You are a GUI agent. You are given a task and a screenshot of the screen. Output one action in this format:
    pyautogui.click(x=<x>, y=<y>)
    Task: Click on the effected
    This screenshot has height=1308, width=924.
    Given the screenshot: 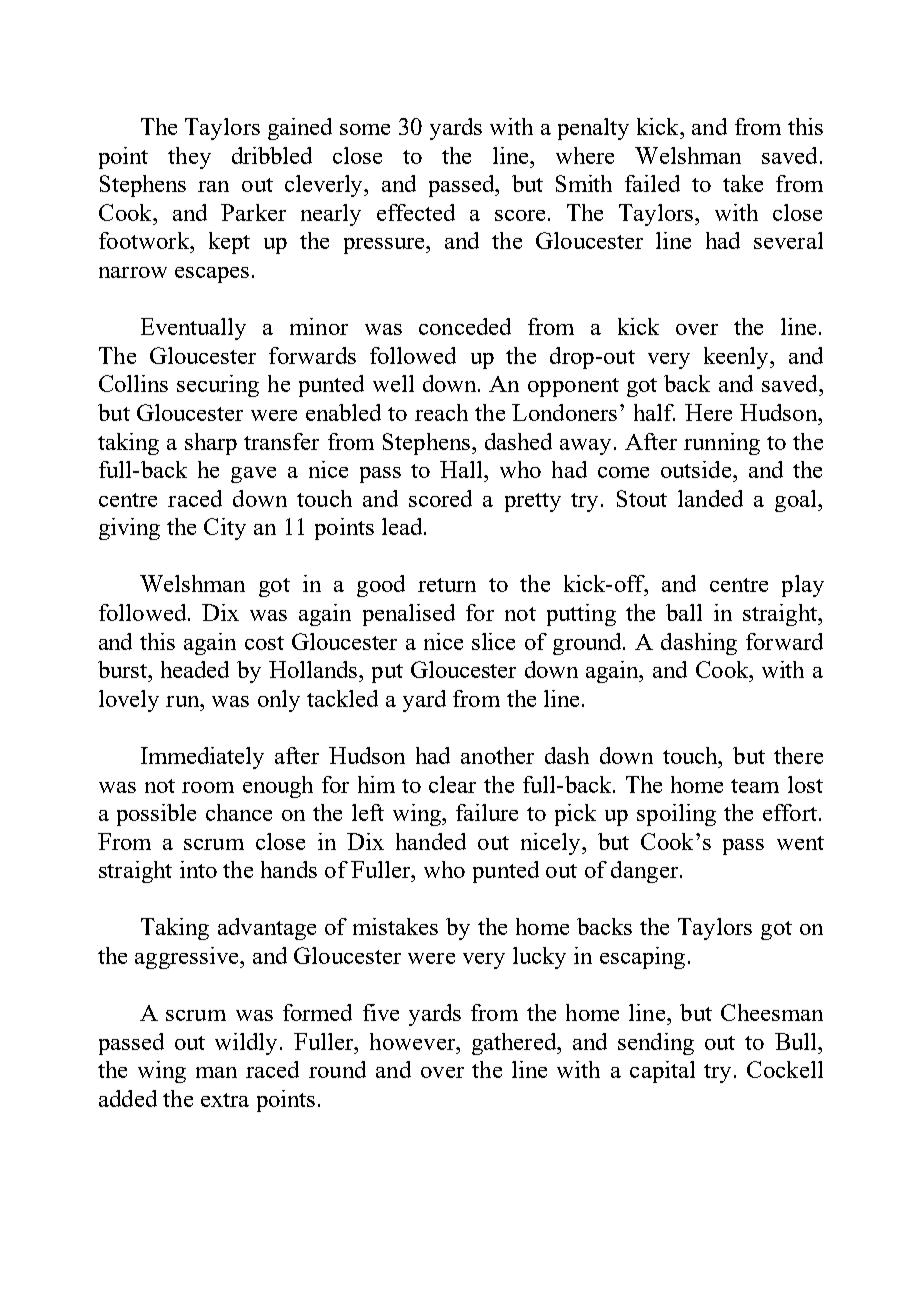 What is the action you would take?
    pyautogui.click(x=416, y=212)
